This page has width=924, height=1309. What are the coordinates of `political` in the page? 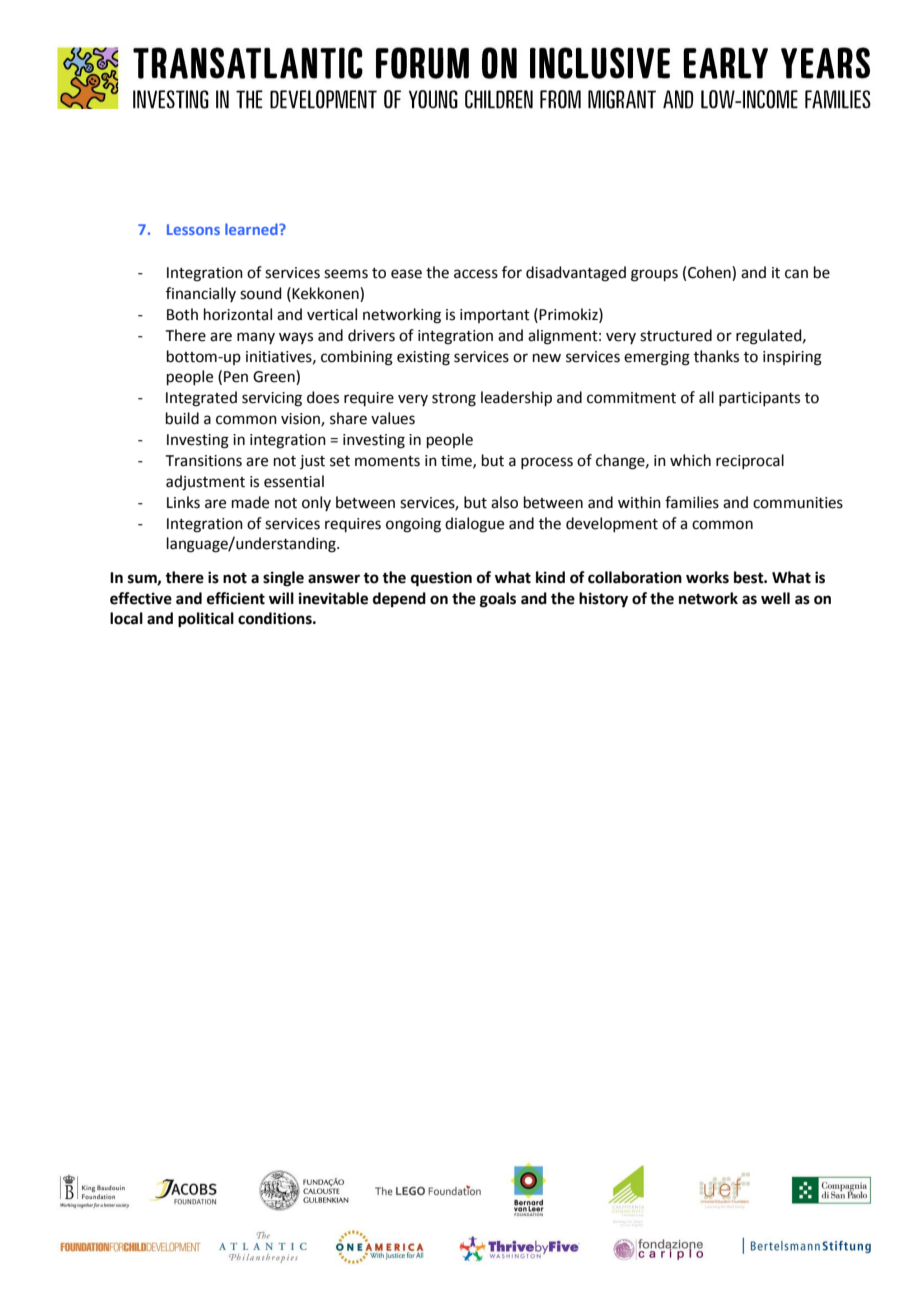 It's located at (206, 620).
